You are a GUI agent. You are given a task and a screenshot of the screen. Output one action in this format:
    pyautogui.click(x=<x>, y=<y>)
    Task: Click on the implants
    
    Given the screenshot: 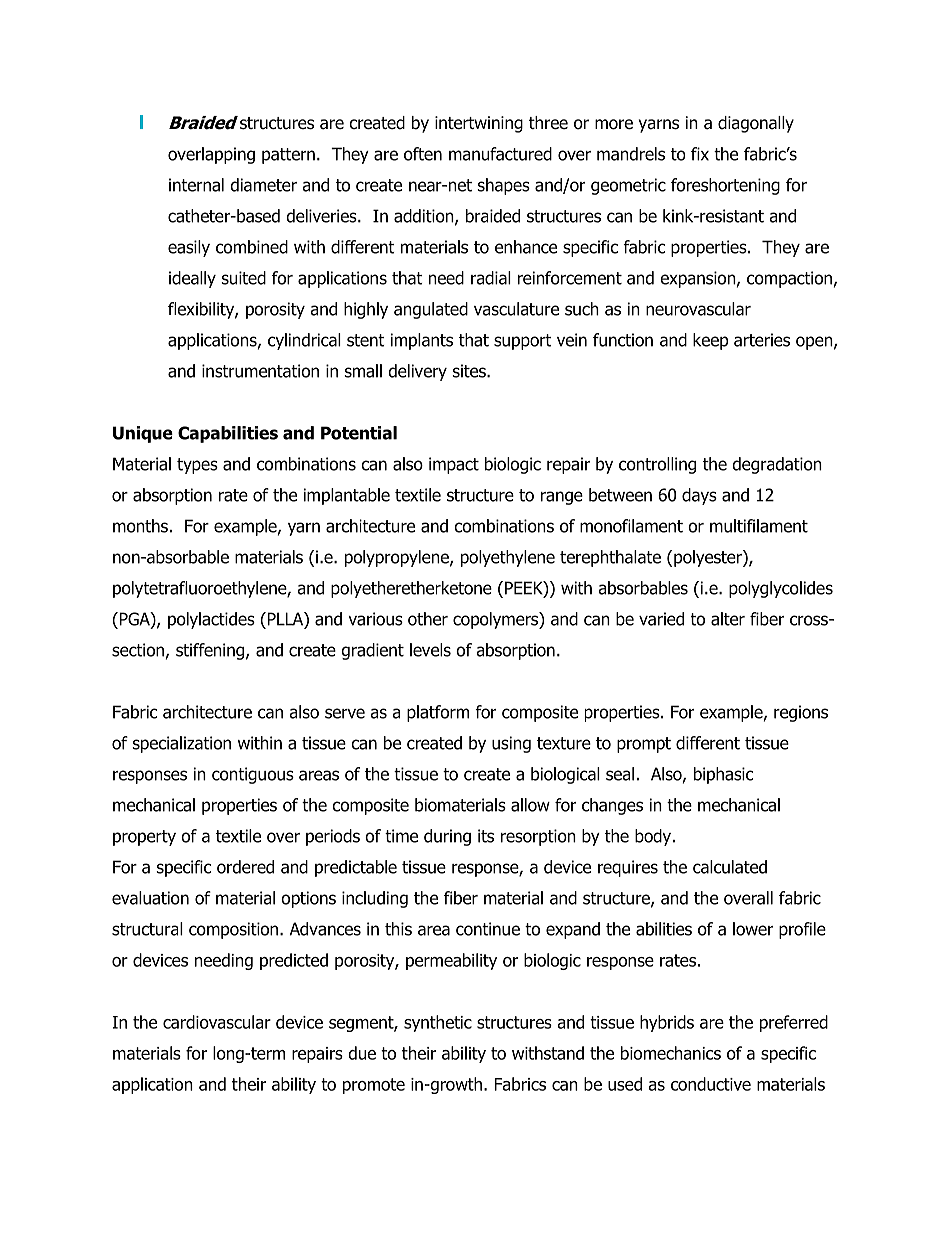 What is the action you would take?
    pyautogui.click(x=422, y=341)
